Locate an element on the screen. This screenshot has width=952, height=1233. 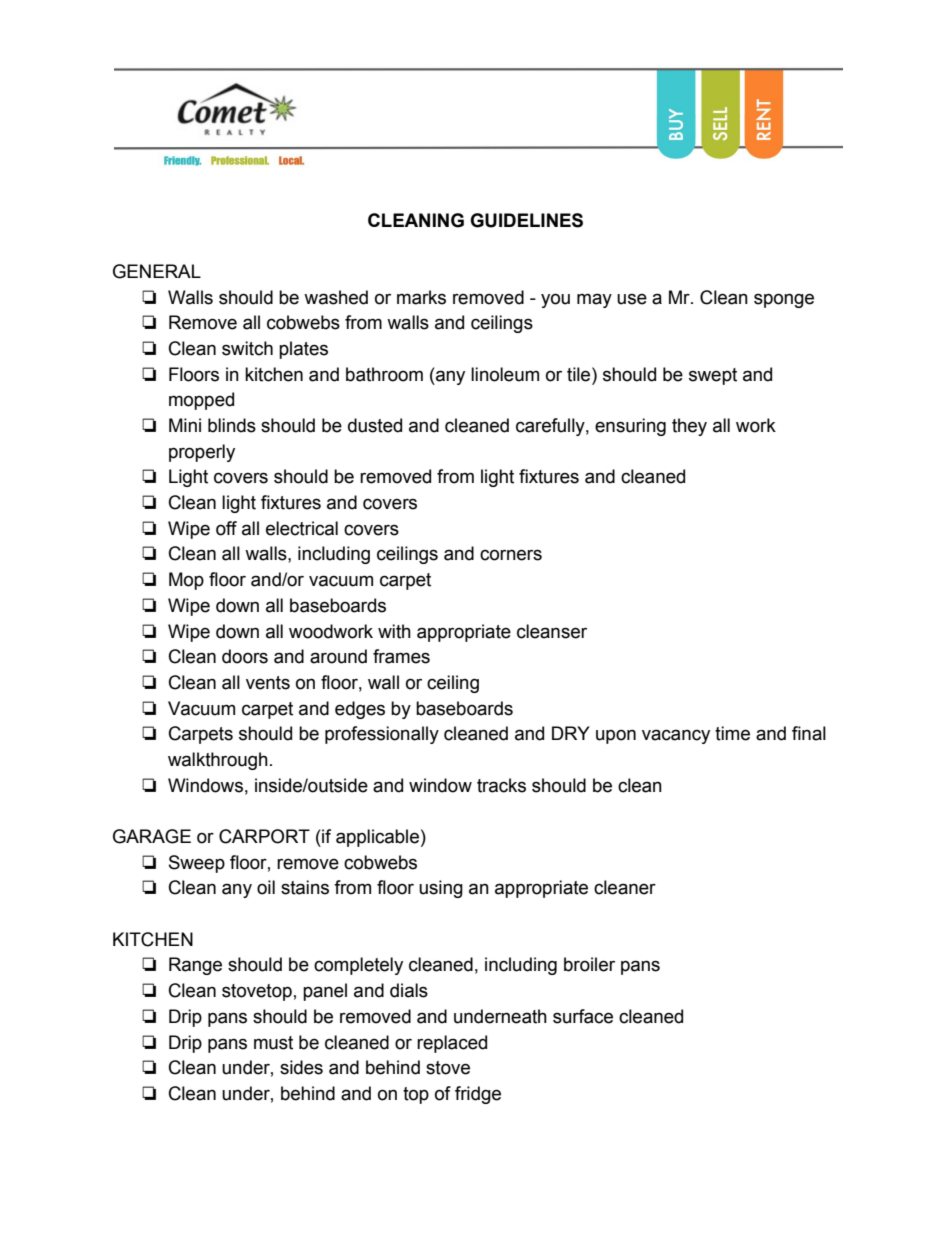
Sweep is located at coordinates (197, 864).
